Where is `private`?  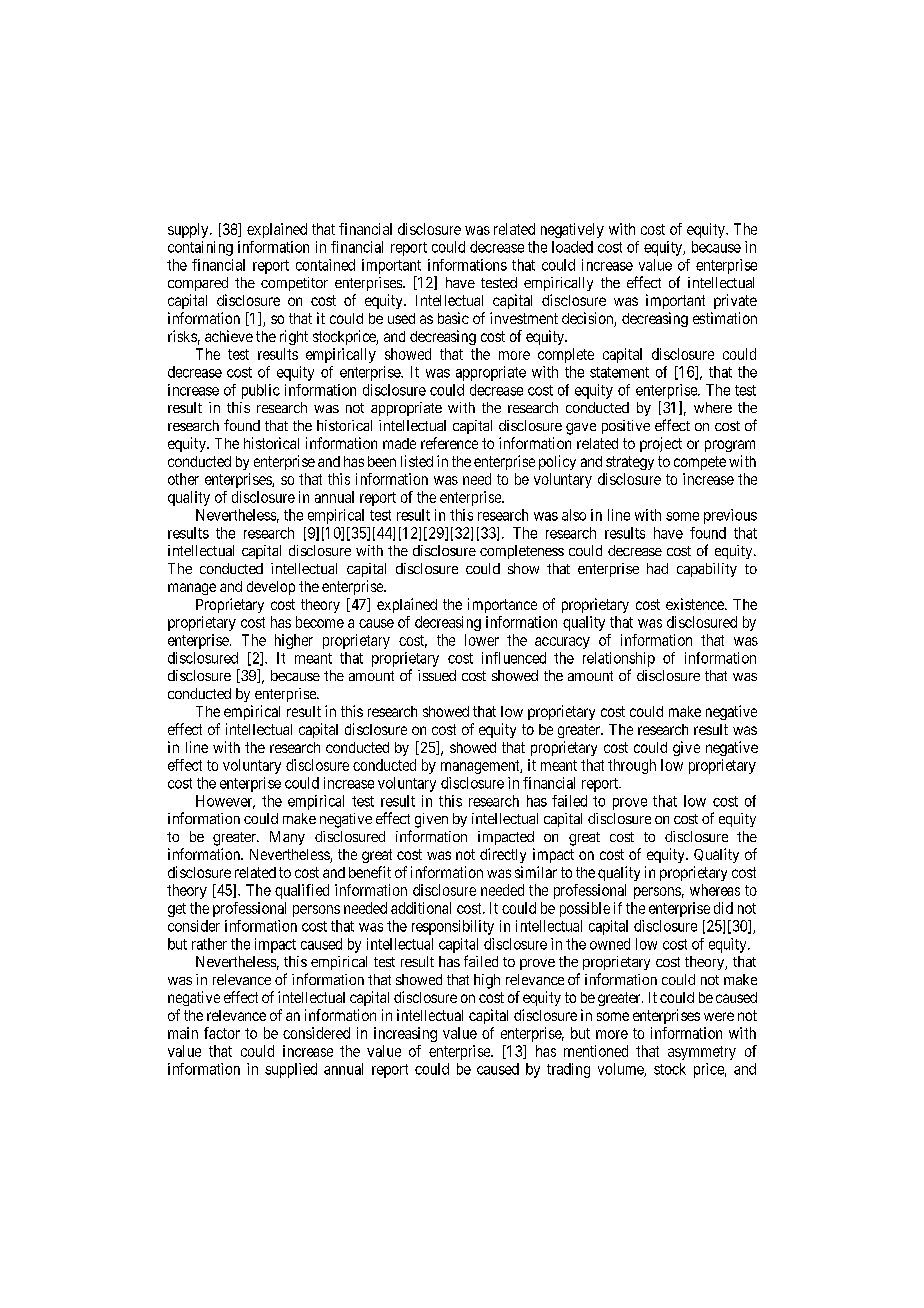
private is located at coordinates (735, 301).
